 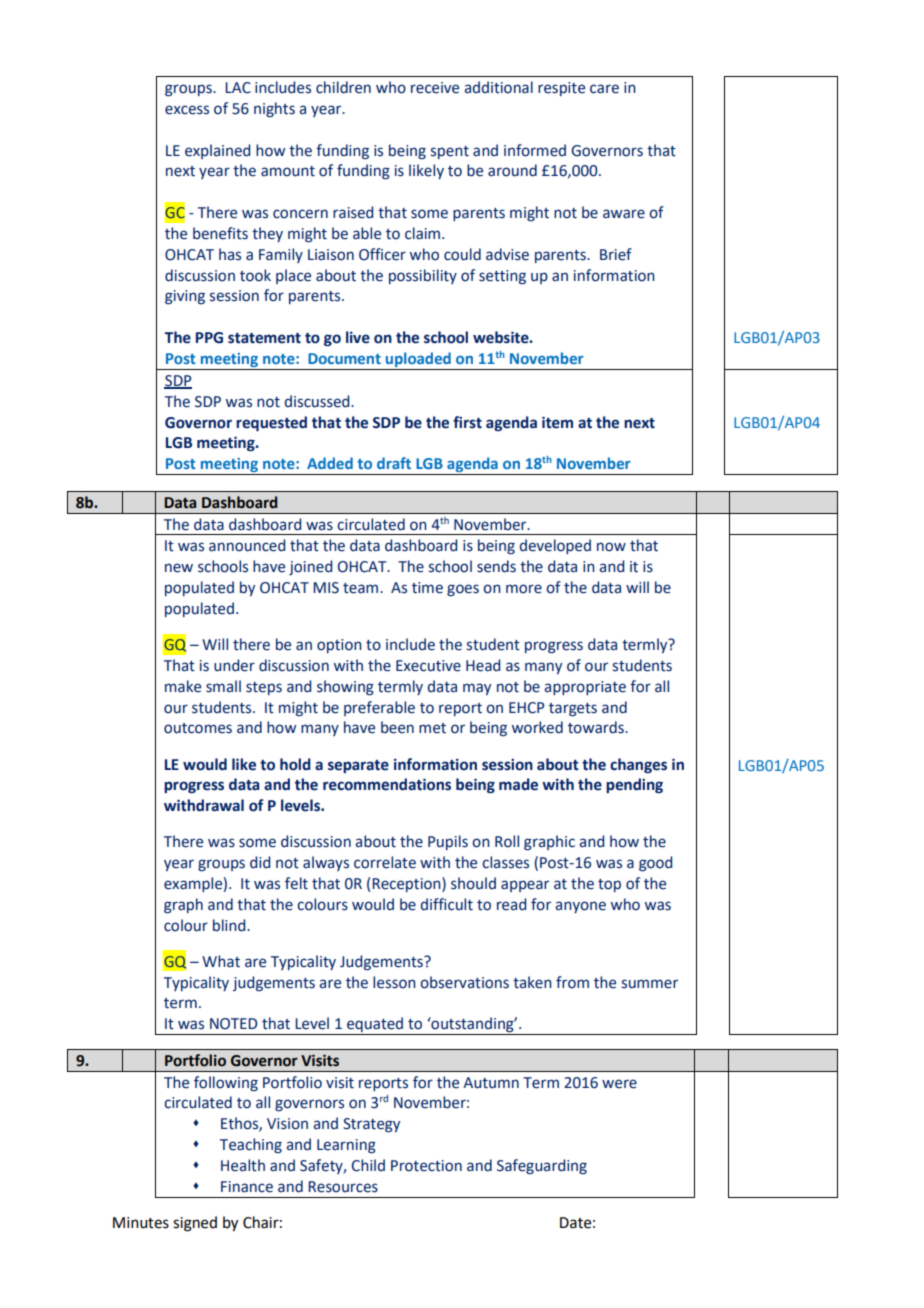 I want to click on Executive, so click(x=428, y=666).
